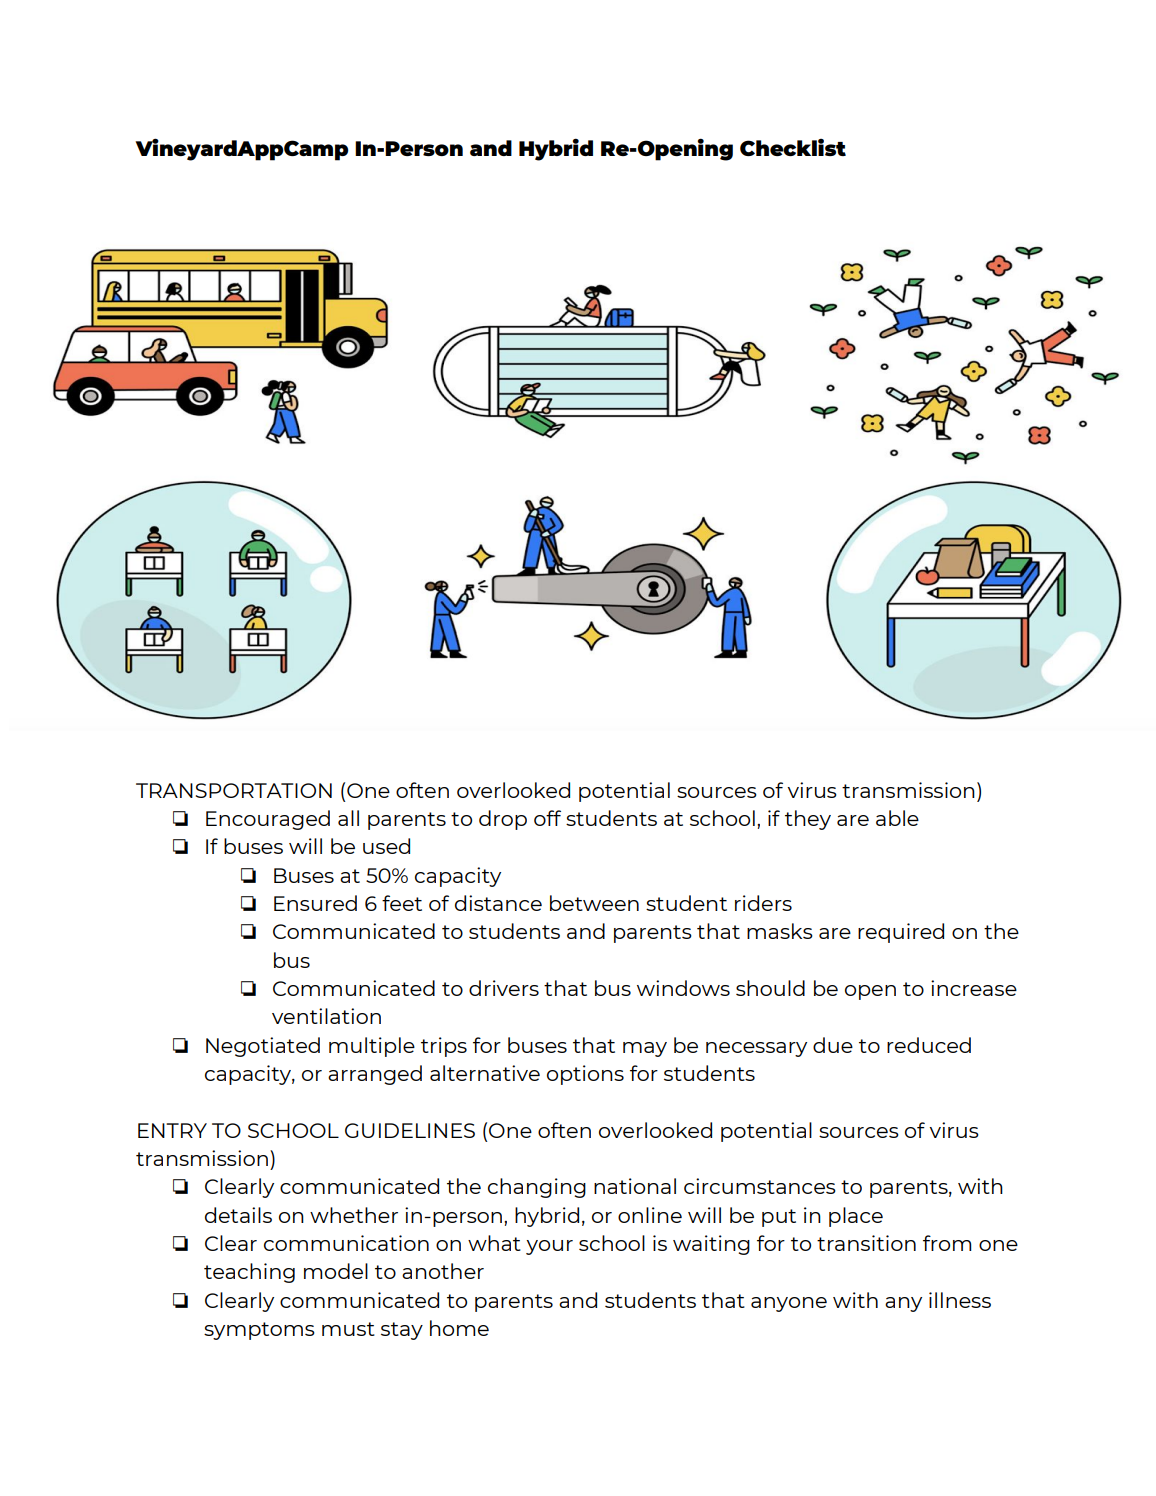  I want to click on your, so click(549, 1247).
